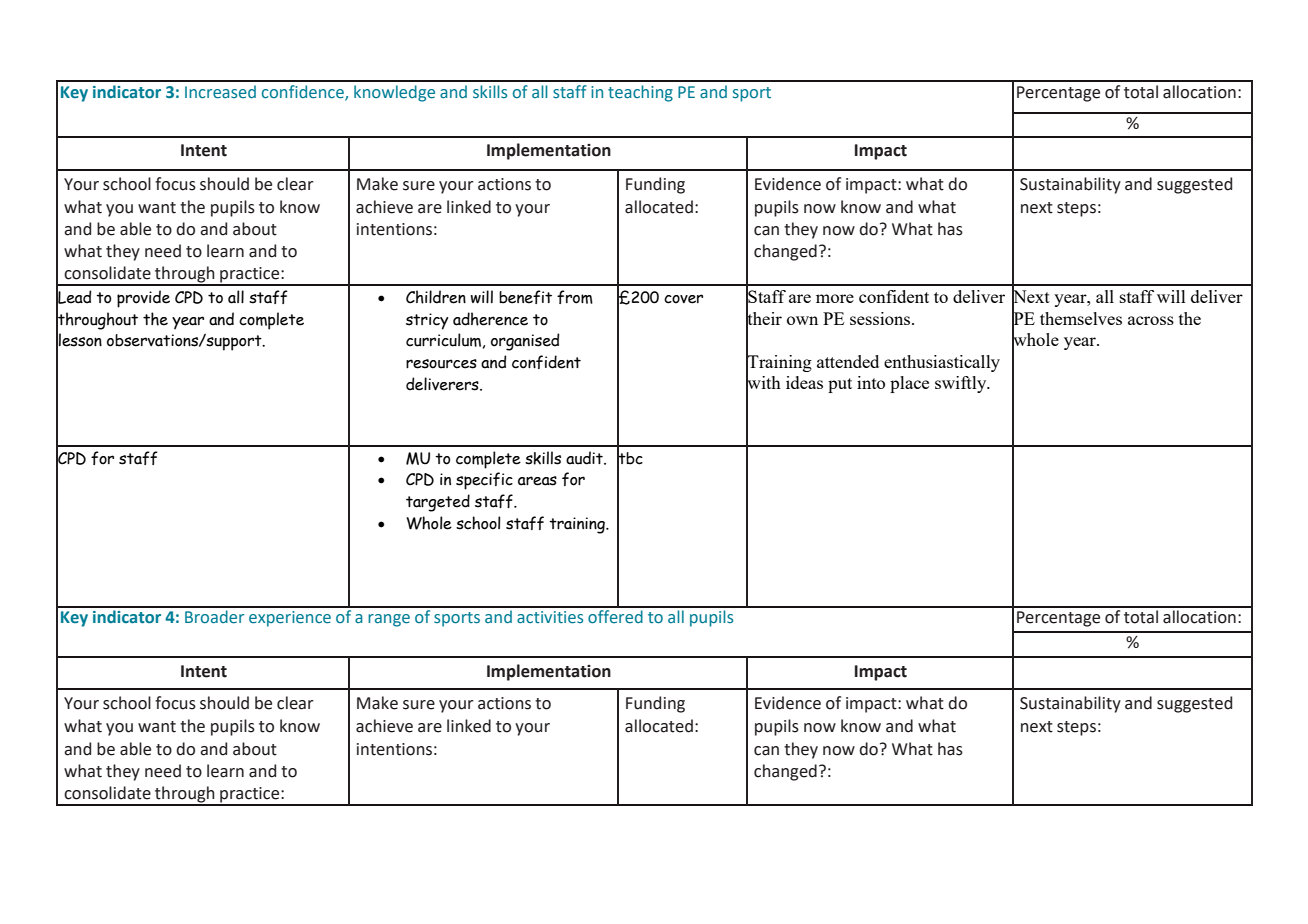 This screenshot has width=1308, height=924. Describe the element at coordinates (683, 299) in the screenshot. I see `cover` at that location.
